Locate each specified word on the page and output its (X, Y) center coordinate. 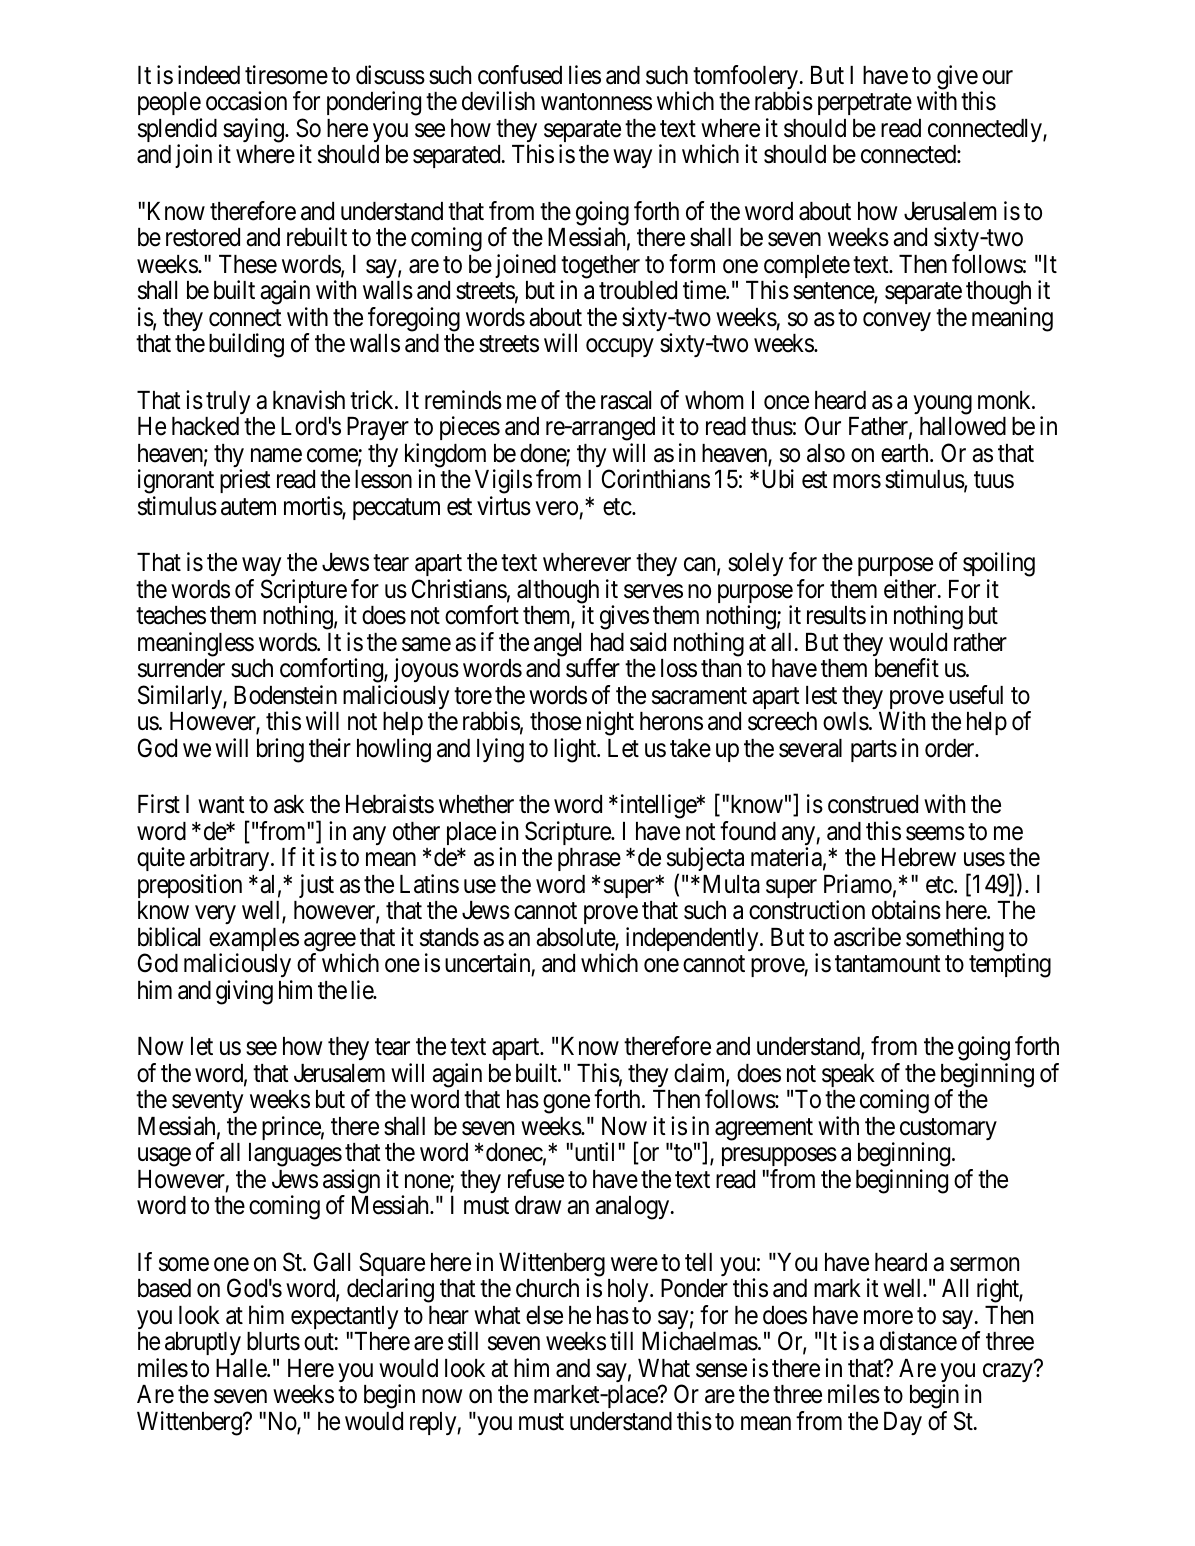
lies (585, 75)
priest (245, 481)
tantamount (888, 964)
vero (556, 508)
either (911, 589)
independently (693, 939)
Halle (242, 1368)
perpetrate (865, 104)
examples (254, 941)
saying (254, 130)
